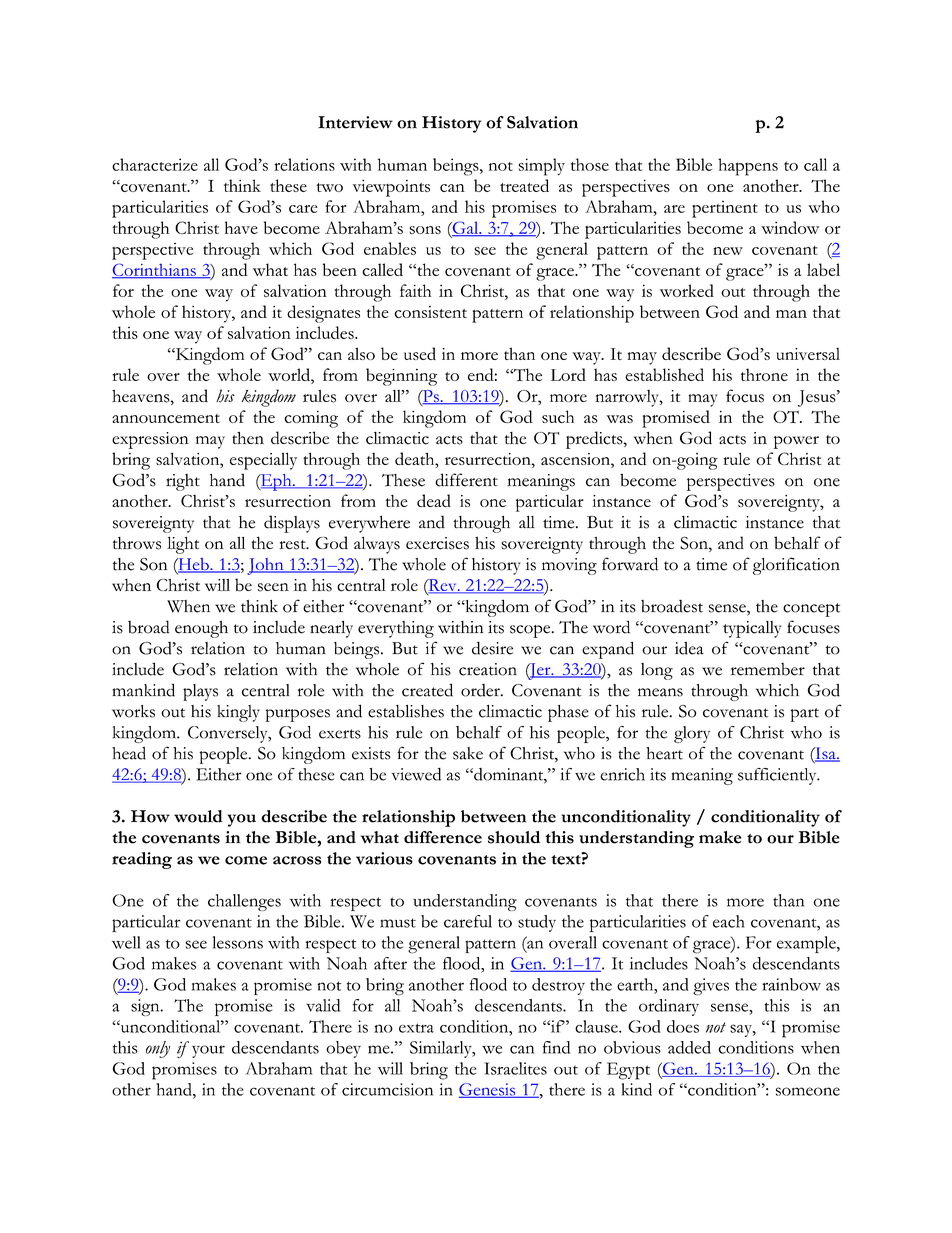 Image resolution: width=952 pixels, height=1233 pixels. I want to click on power, so click(796, 442).
